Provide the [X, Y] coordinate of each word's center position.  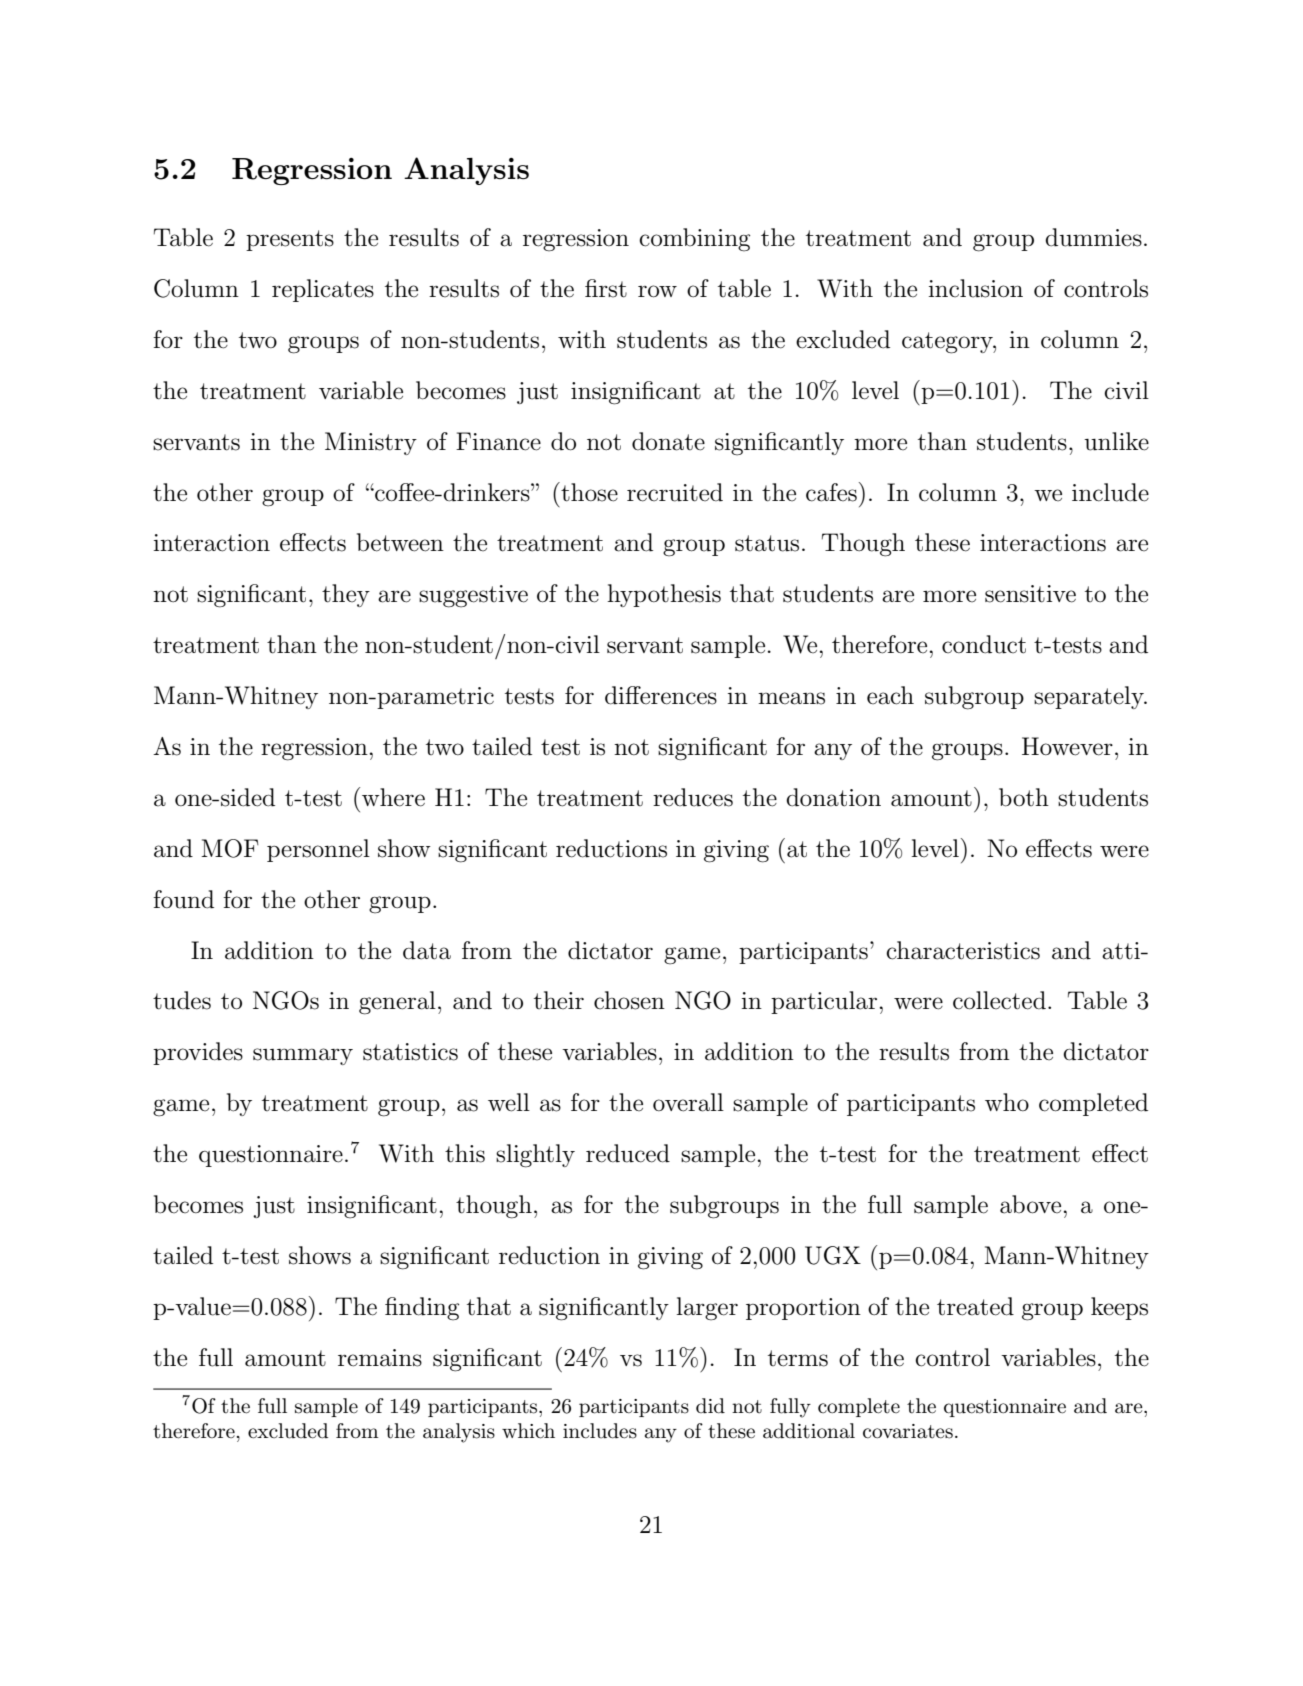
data [427, 950]
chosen [629, 1000]
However [1067, 746]
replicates [323, 290]
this [465, 1153]
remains [380, 1358]
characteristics [963, 950]
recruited [675, 492]
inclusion [976, 288]
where [393, 797]
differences [661, 695]
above [1030, 1204]
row [657, 291]
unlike [1116, 441]
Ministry [371, 443]
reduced [628, 1153]
